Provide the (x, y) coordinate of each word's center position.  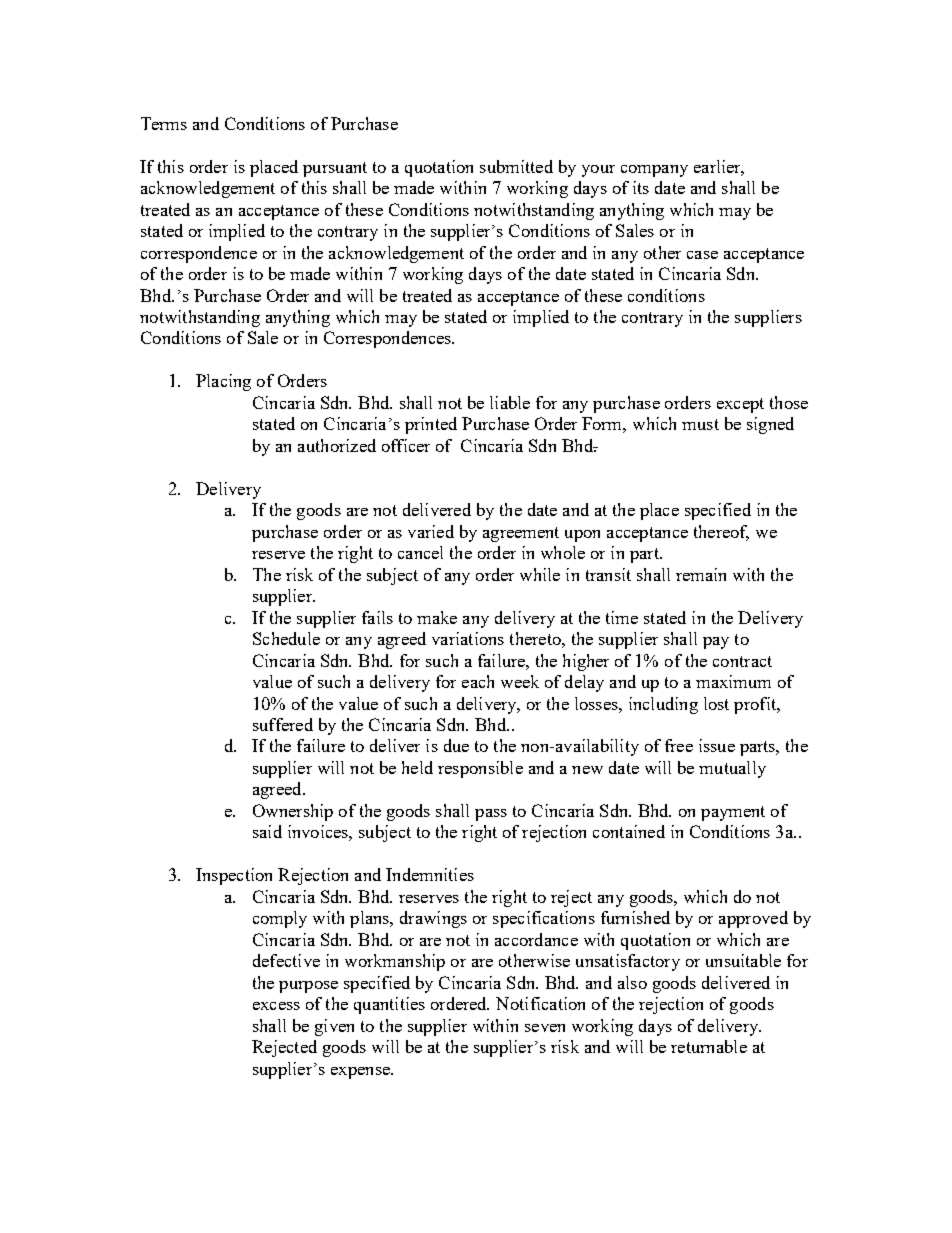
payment (733, 813)
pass (491, 815)
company (654, 171)
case (702, 255)
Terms (164, 123)
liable (510, 402)
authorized (337, 445)
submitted (516, 166)
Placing (223, 382)
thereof (721, 532)
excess (276, 1006)
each (478, 681)
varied (431, 531)
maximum (733, 681)
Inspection (234, 876)
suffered (283, 724)
